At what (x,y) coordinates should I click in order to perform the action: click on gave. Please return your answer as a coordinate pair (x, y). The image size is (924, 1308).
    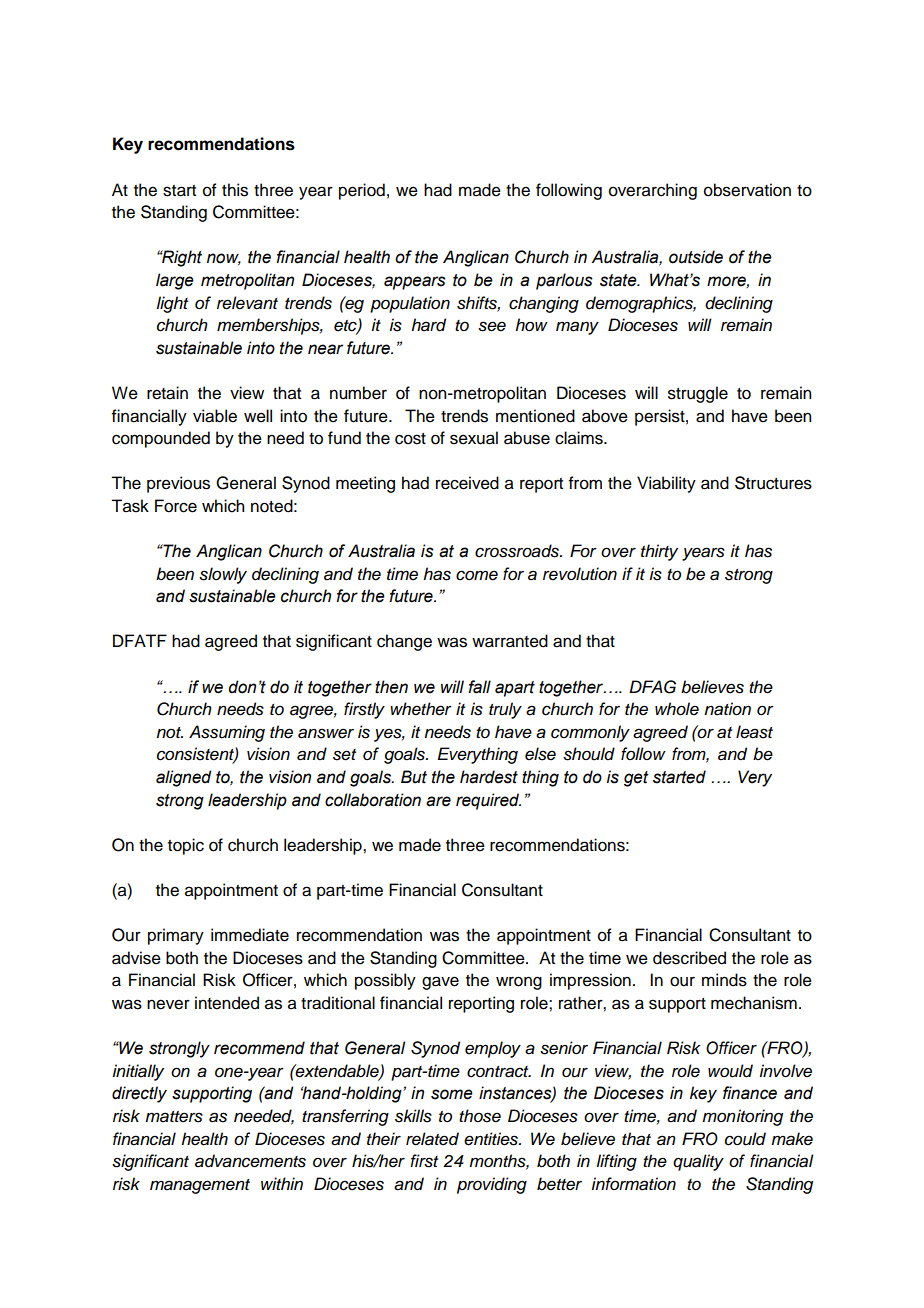
    Looking at the image, I should click on (440, 983).
